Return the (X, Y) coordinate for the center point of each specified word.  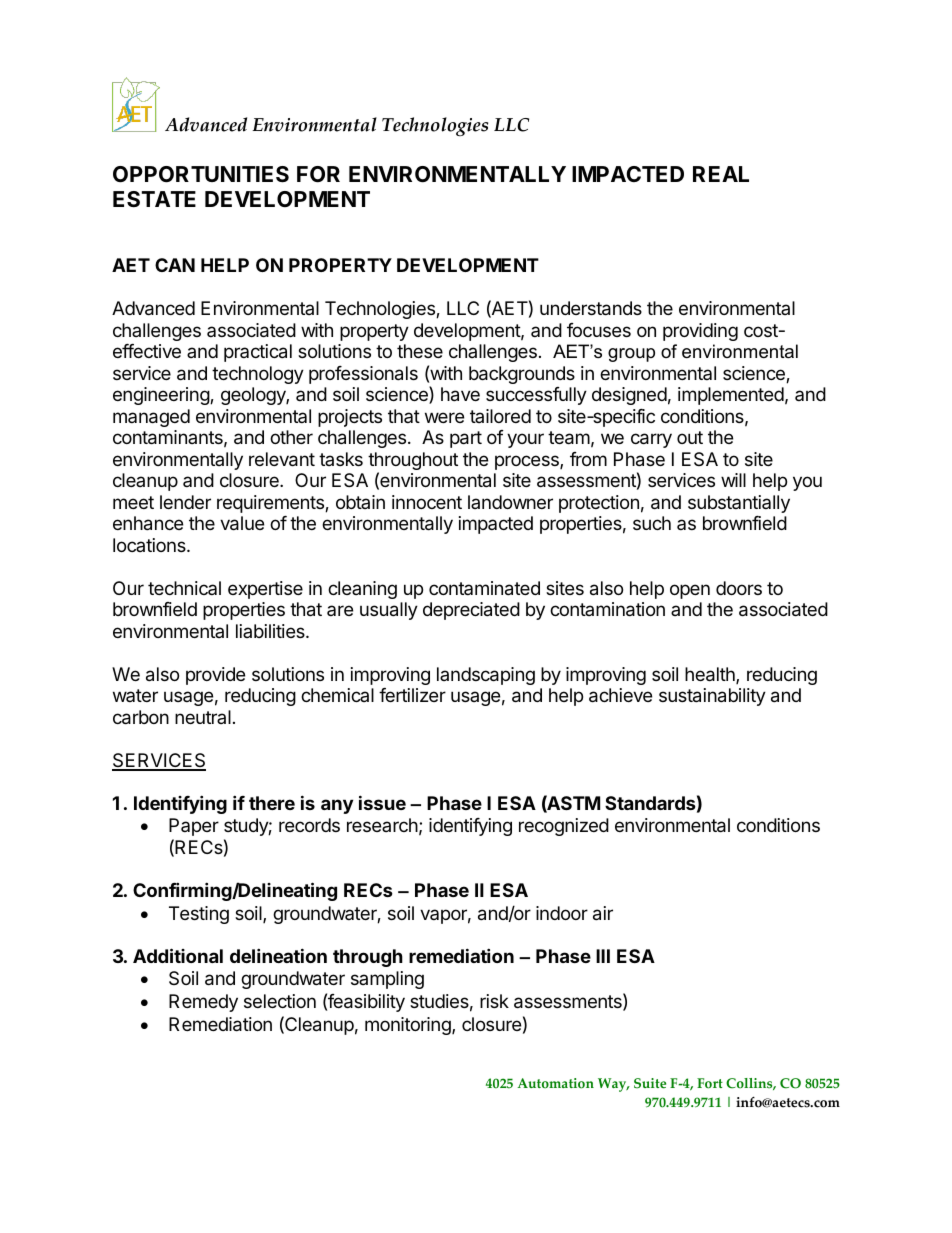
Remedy (203, 1003)
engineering (162, 396)
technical (184, 588)
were (444, 417)
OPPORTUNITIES (201, 174)
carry (651, 440)
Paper (194, 827)
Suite (650, 1083)
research (382, 825)
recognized (564, 827)
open (690, 591)
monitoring (409, 1026)
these (420, 351)
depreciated (471, 611)
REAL (721, 174)
